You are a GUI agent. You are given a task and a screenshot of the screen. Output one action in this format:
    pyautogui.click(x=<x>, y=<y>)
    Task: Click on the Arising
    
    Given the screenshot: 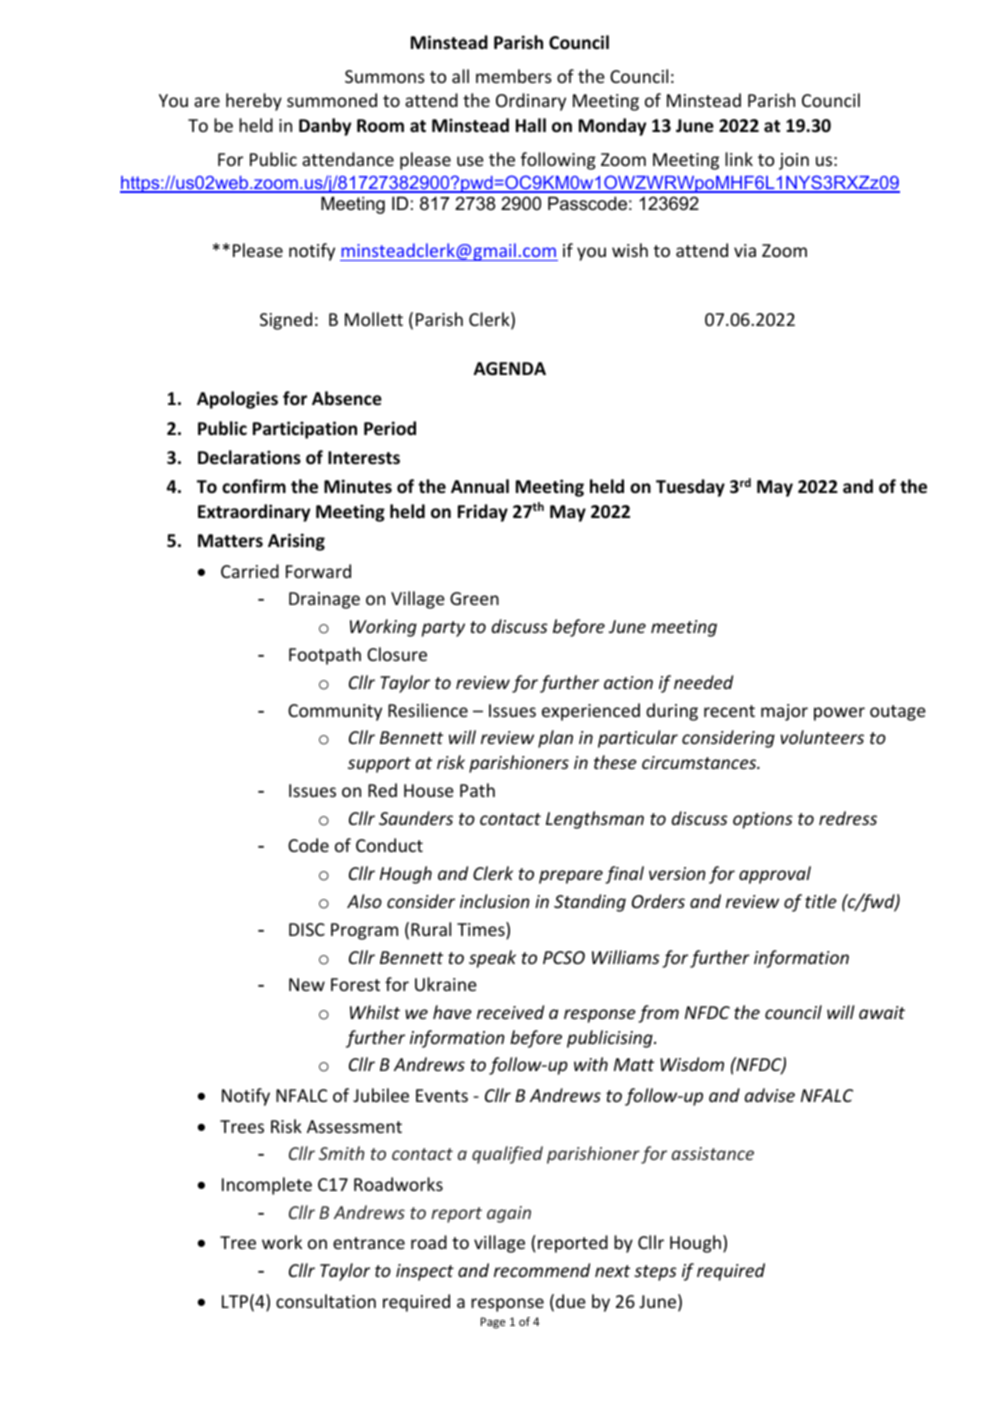 What is the action you would take?
    pyautogui.click(x=296, y=542)
